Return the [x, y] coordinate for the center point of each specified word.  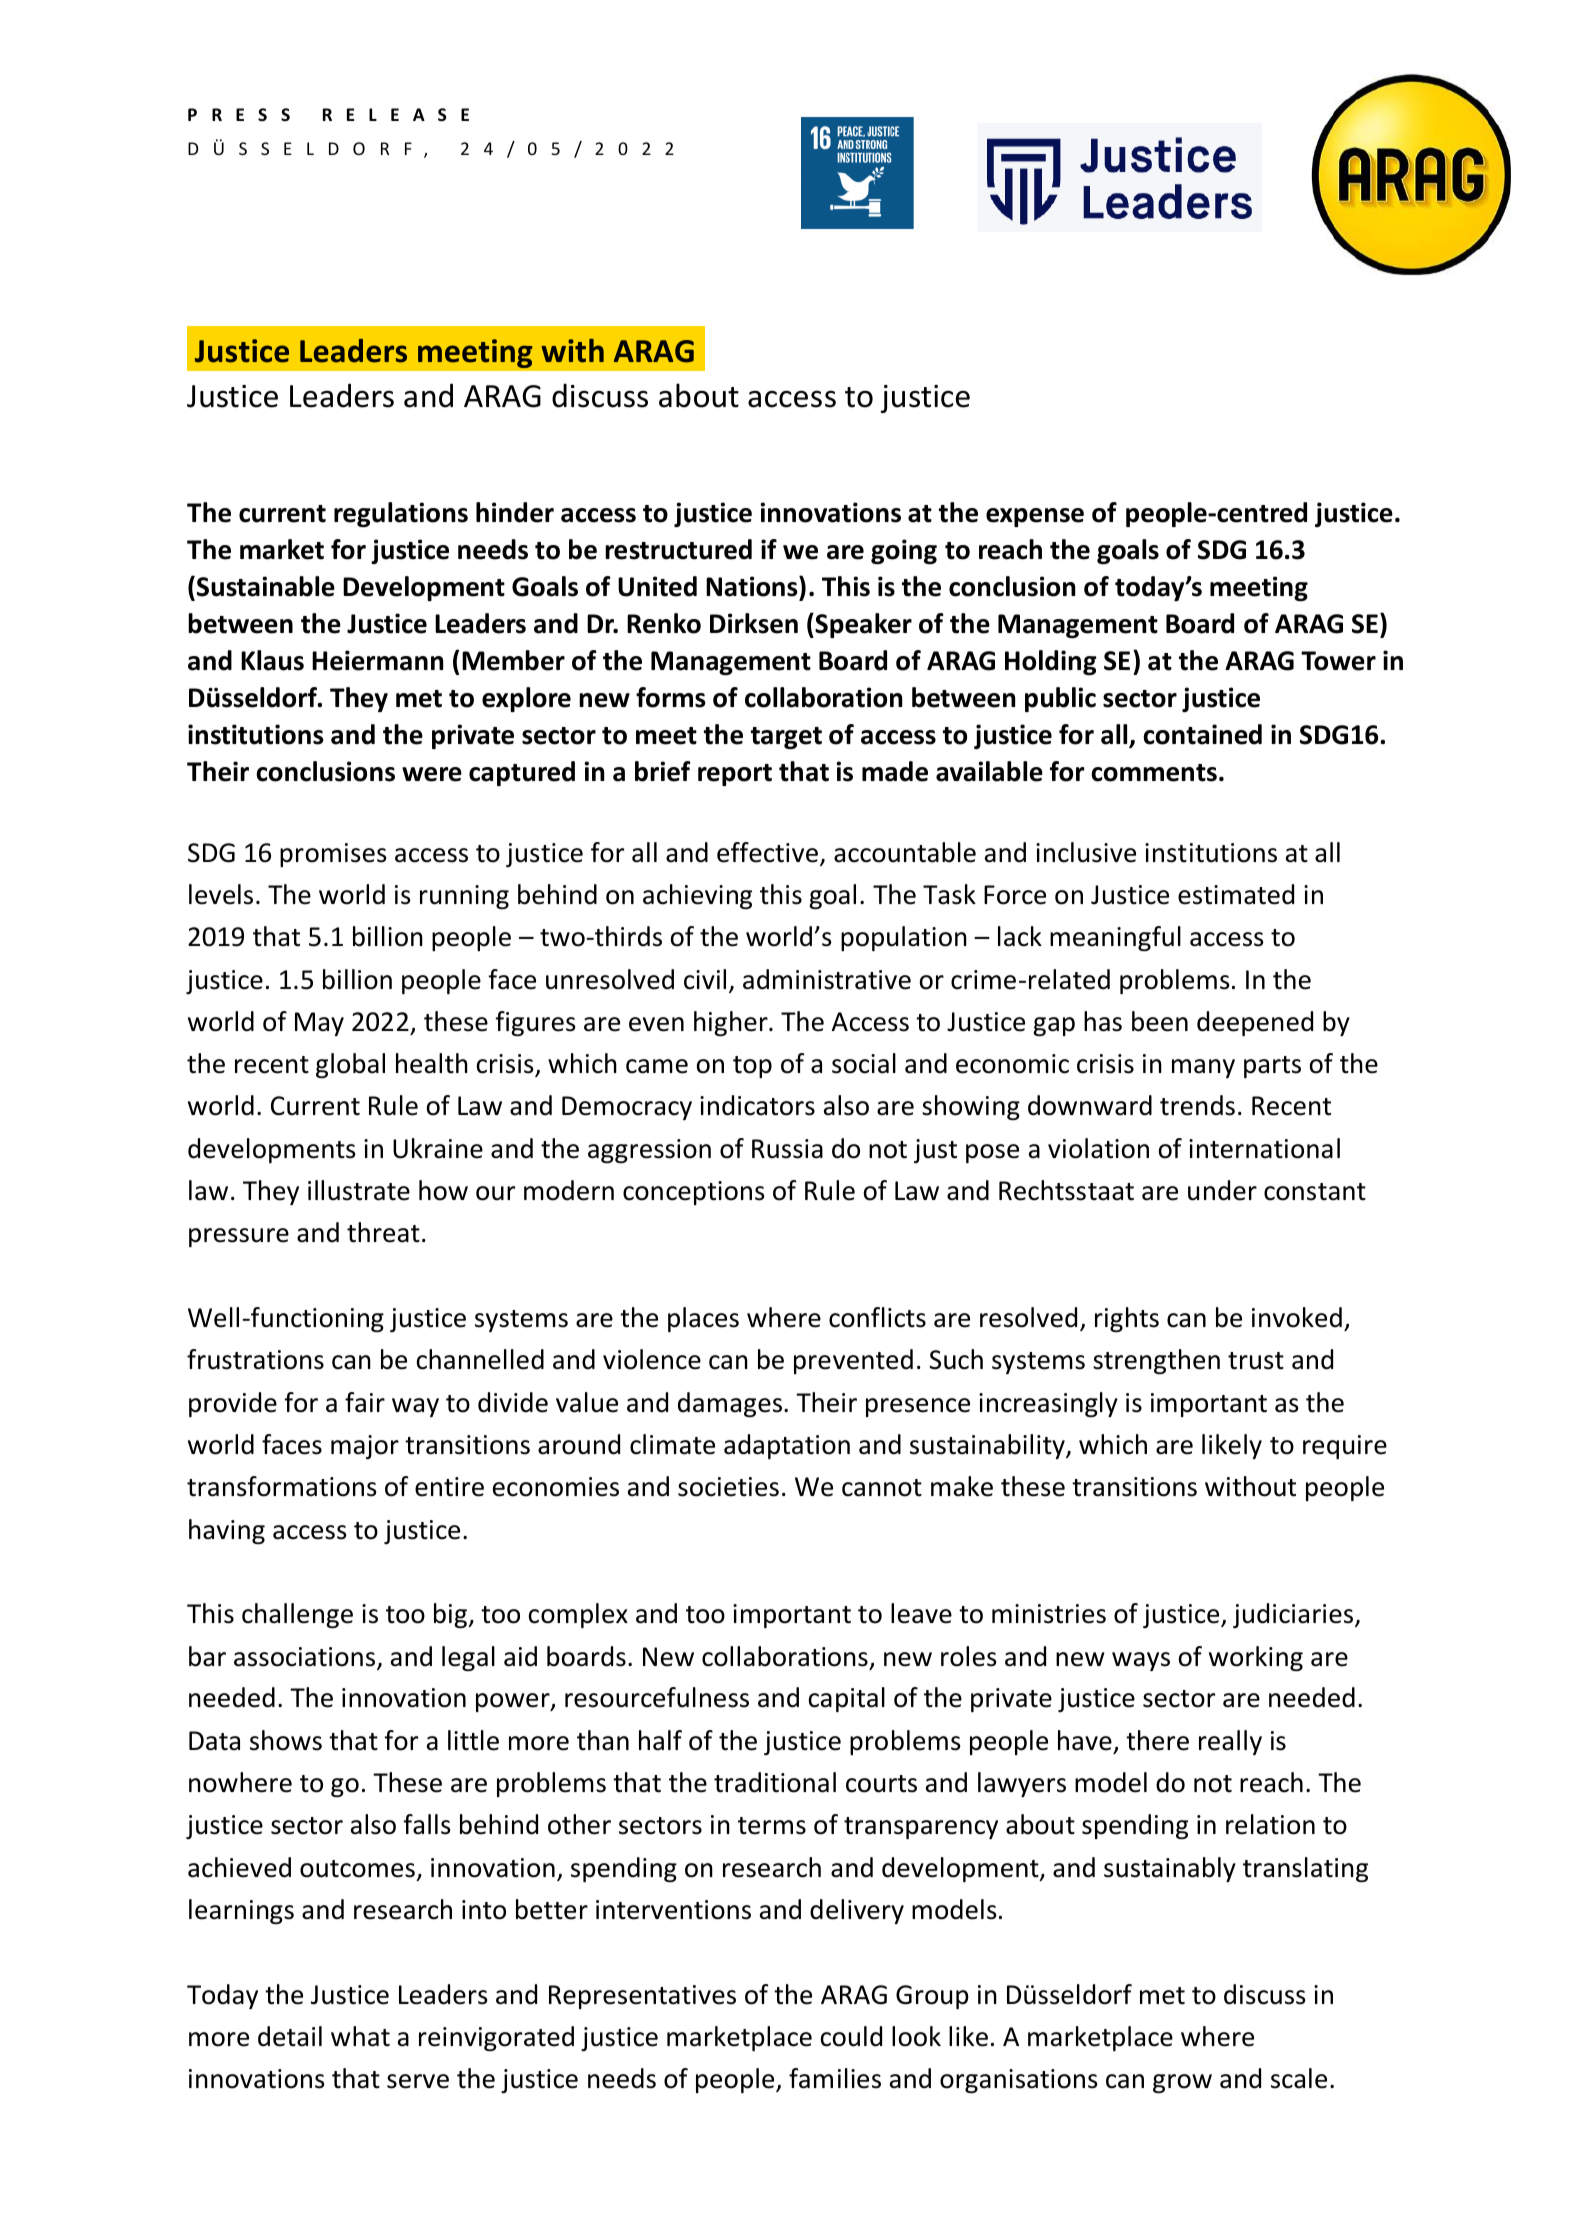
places [703, 1319]
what [360, 2036]
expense [1035, 517]
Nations [753, 586]
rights [1127, 1319]
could [851, 2036]
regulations [401, 514]
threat [383, 1232]
